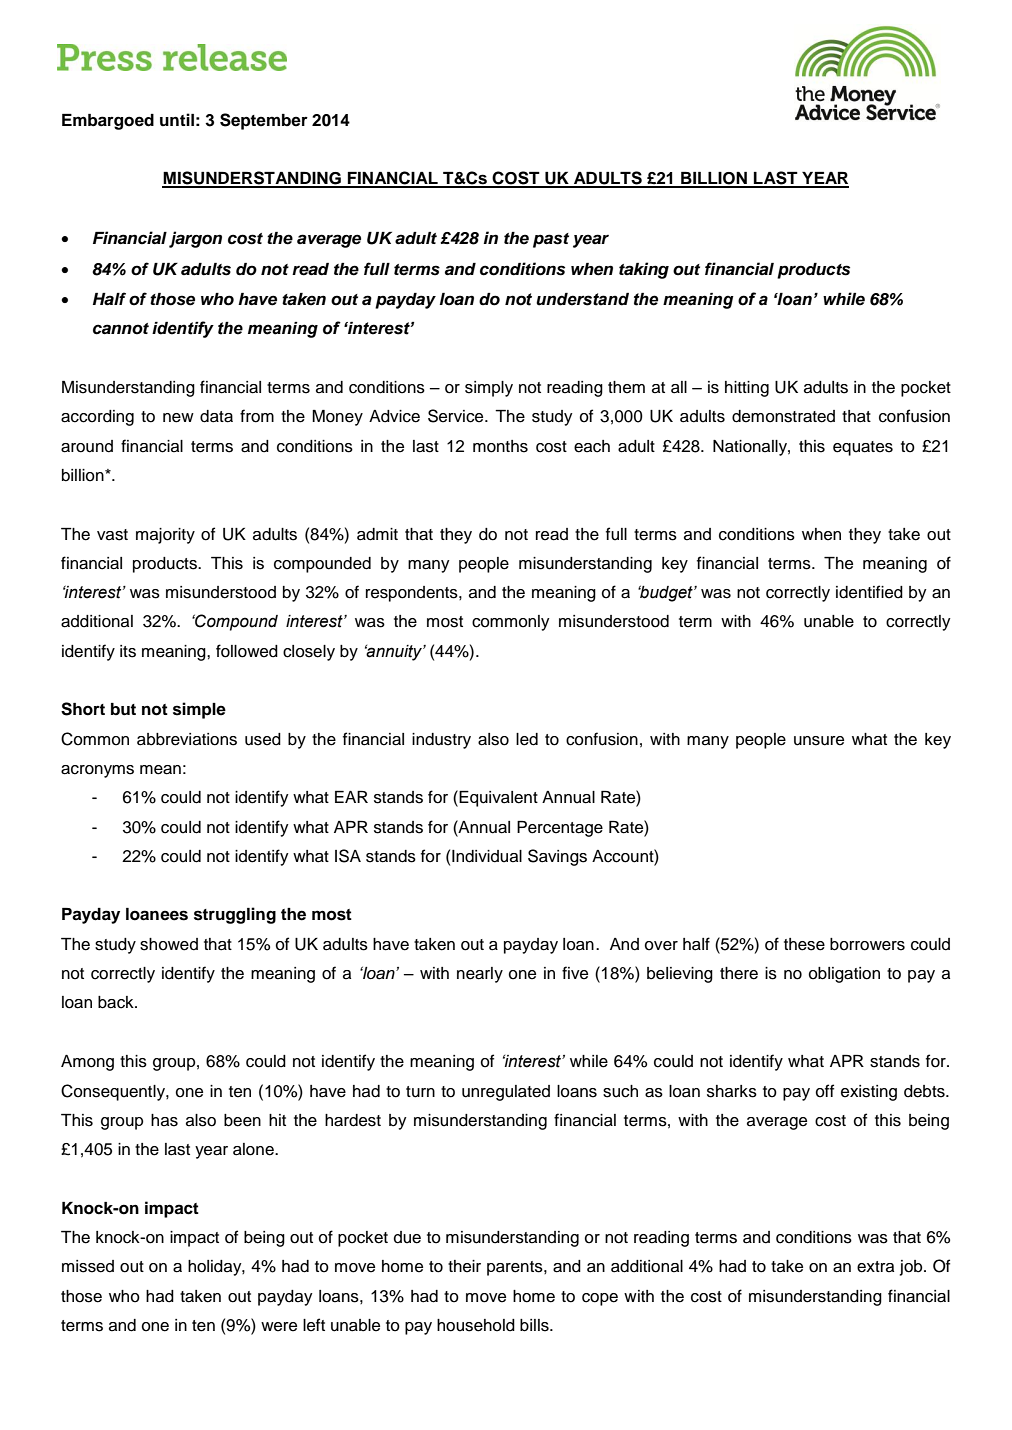 Image resolution: width=1012 pixels, height=1430 pixels. What do you see at coordinates (500, 446) in the page?
I see `months` at bounding box center [500, 446].
